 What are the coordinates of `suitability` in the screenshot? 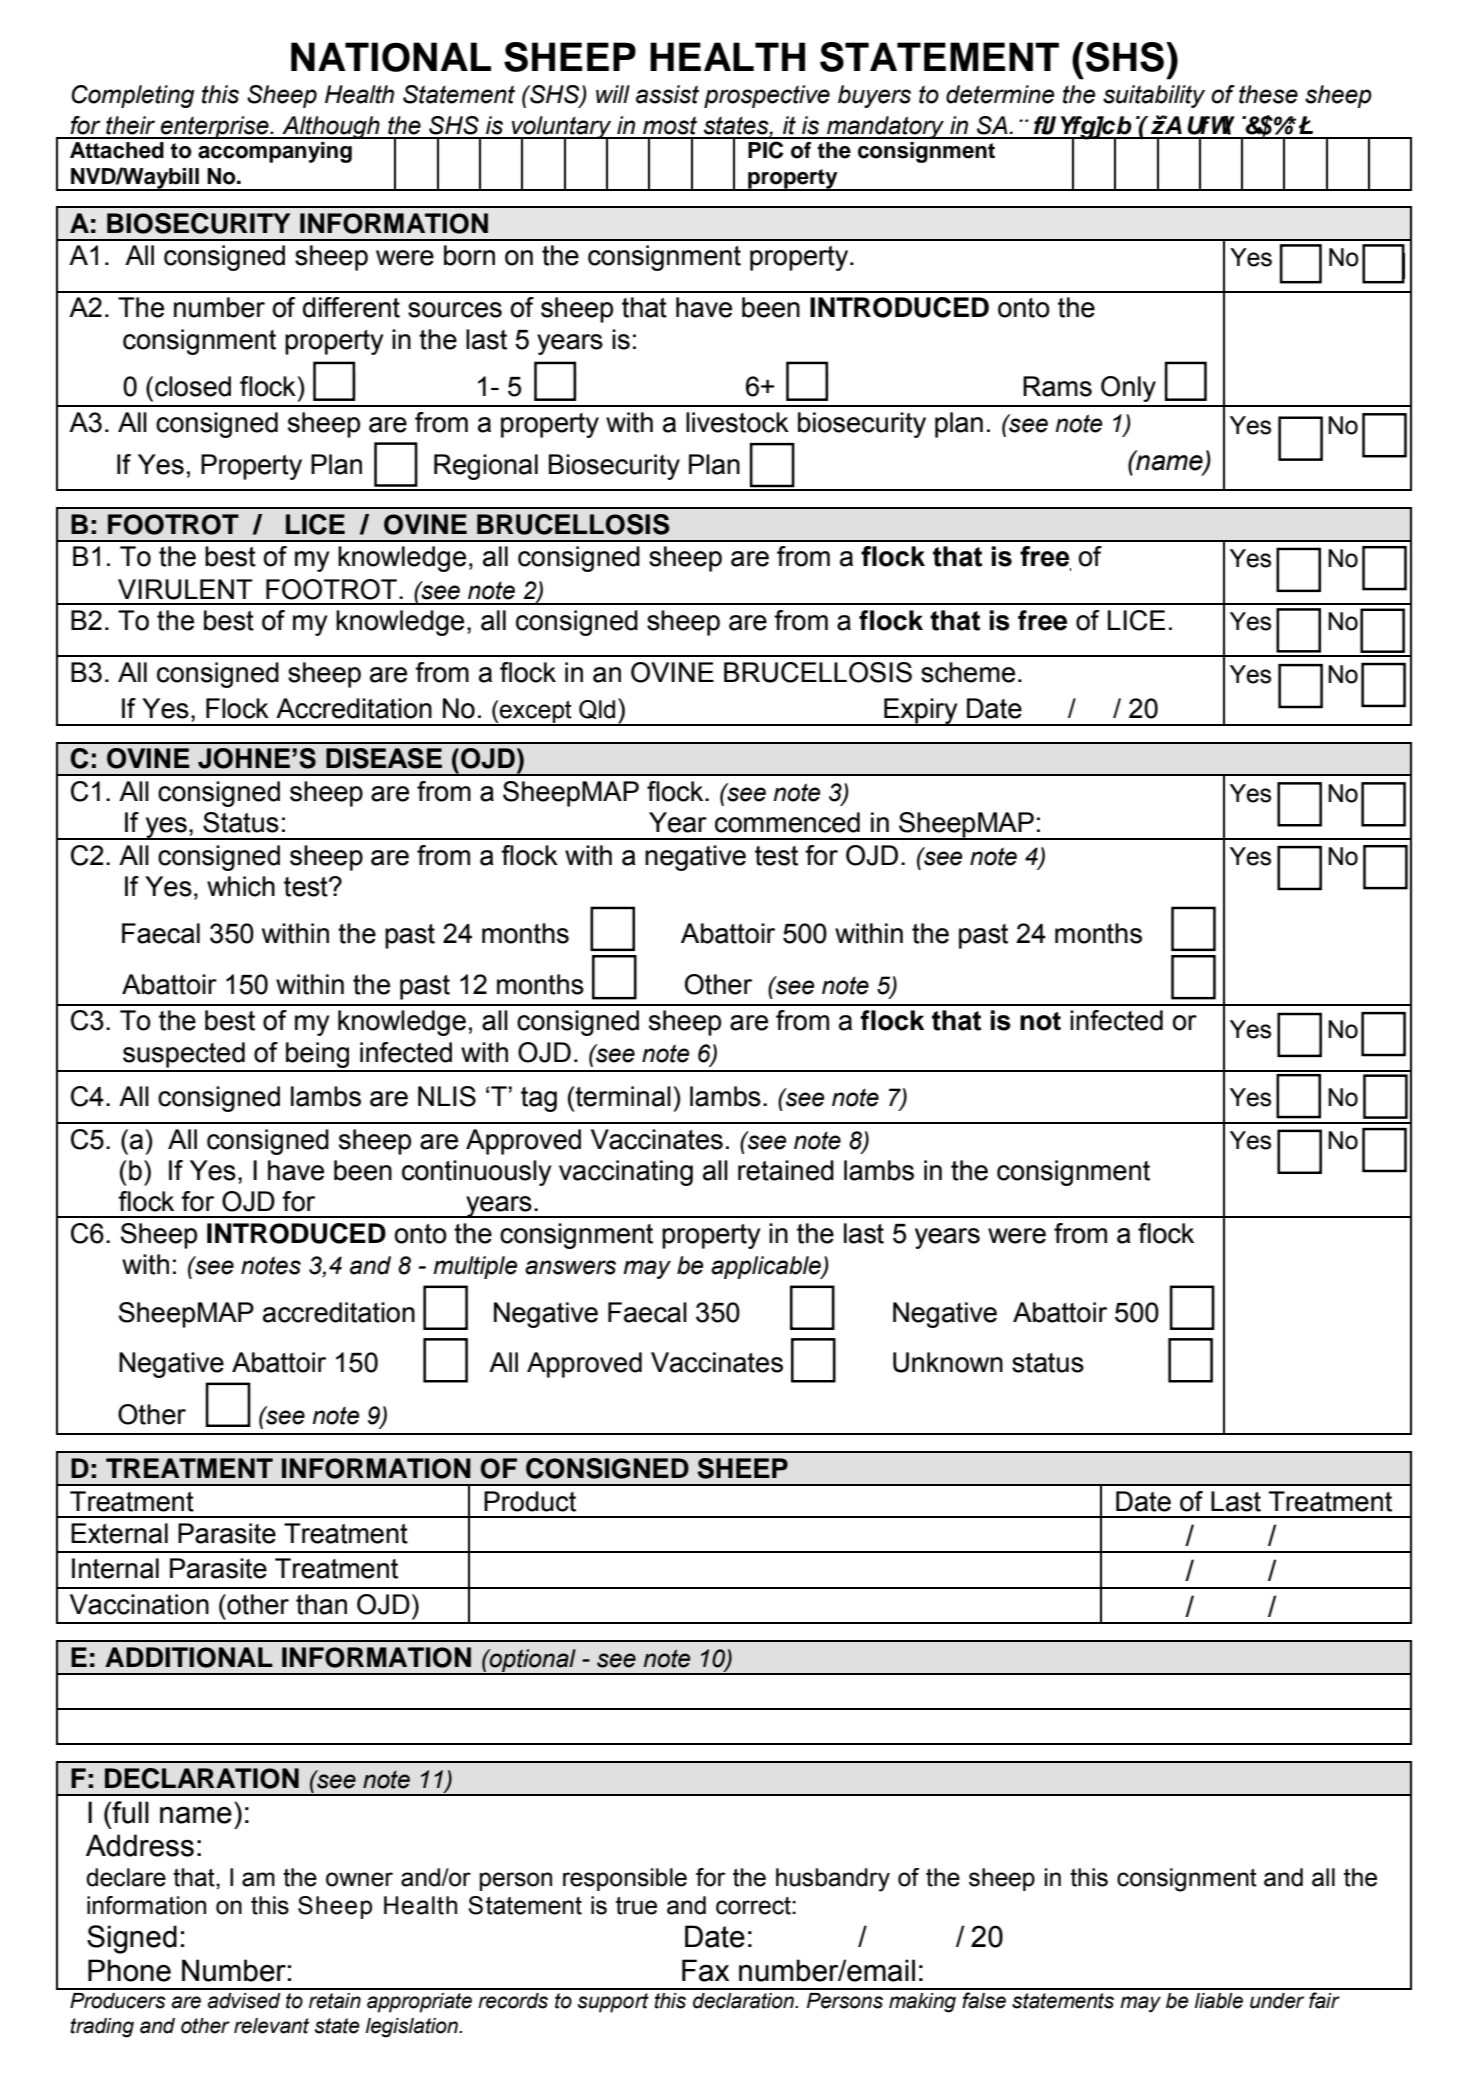 It's located at (1154, 96).
